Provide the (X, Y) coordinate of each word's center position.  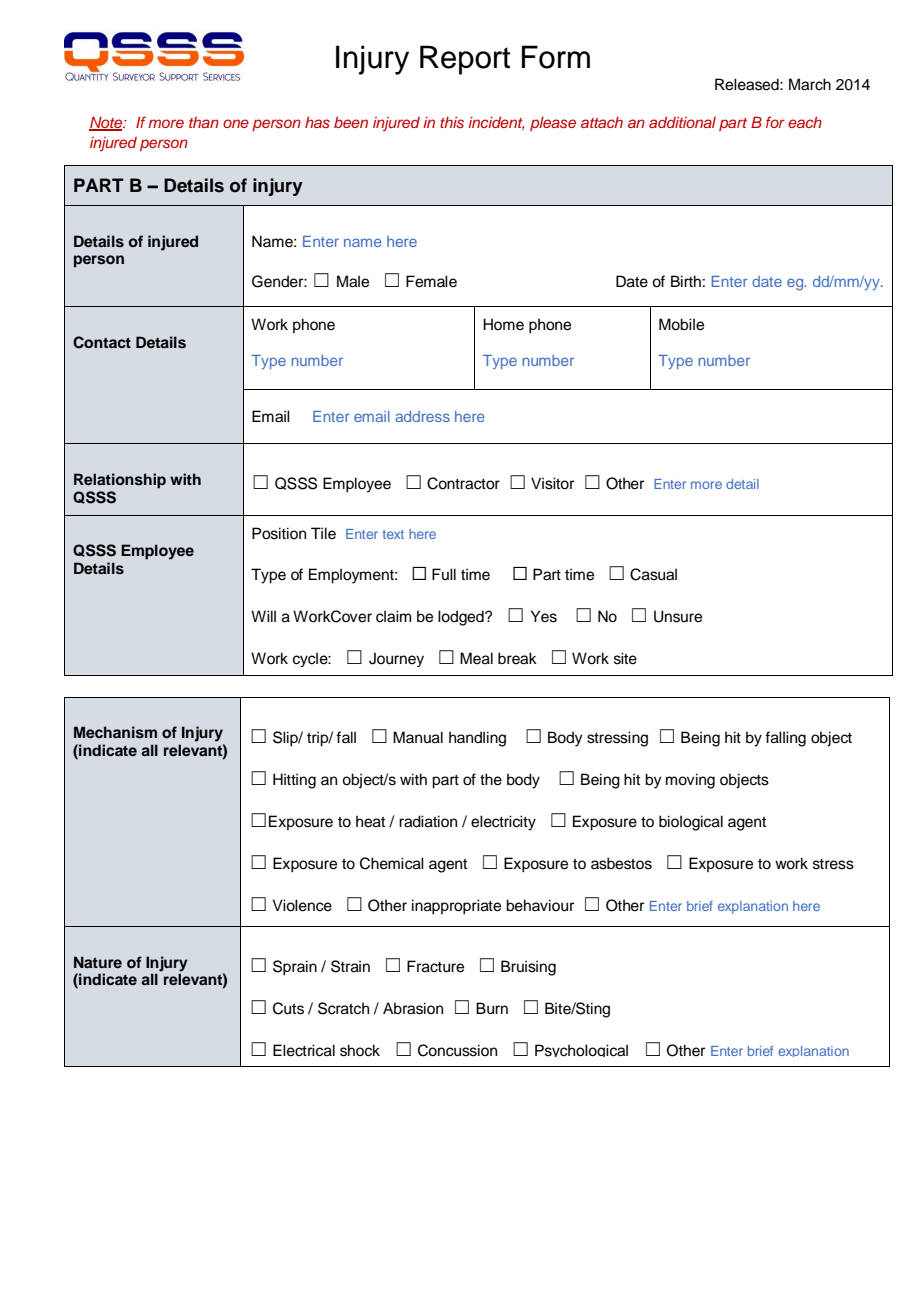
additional (682, 122)
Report (465, 60)
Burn (492, 1008)
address (422, 416)
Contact (102, 342)
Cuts (288, 1008)
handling (477, 739)
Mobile (681, 324)
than (204, 122)
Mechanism (115, 732)
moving (690, 781)
